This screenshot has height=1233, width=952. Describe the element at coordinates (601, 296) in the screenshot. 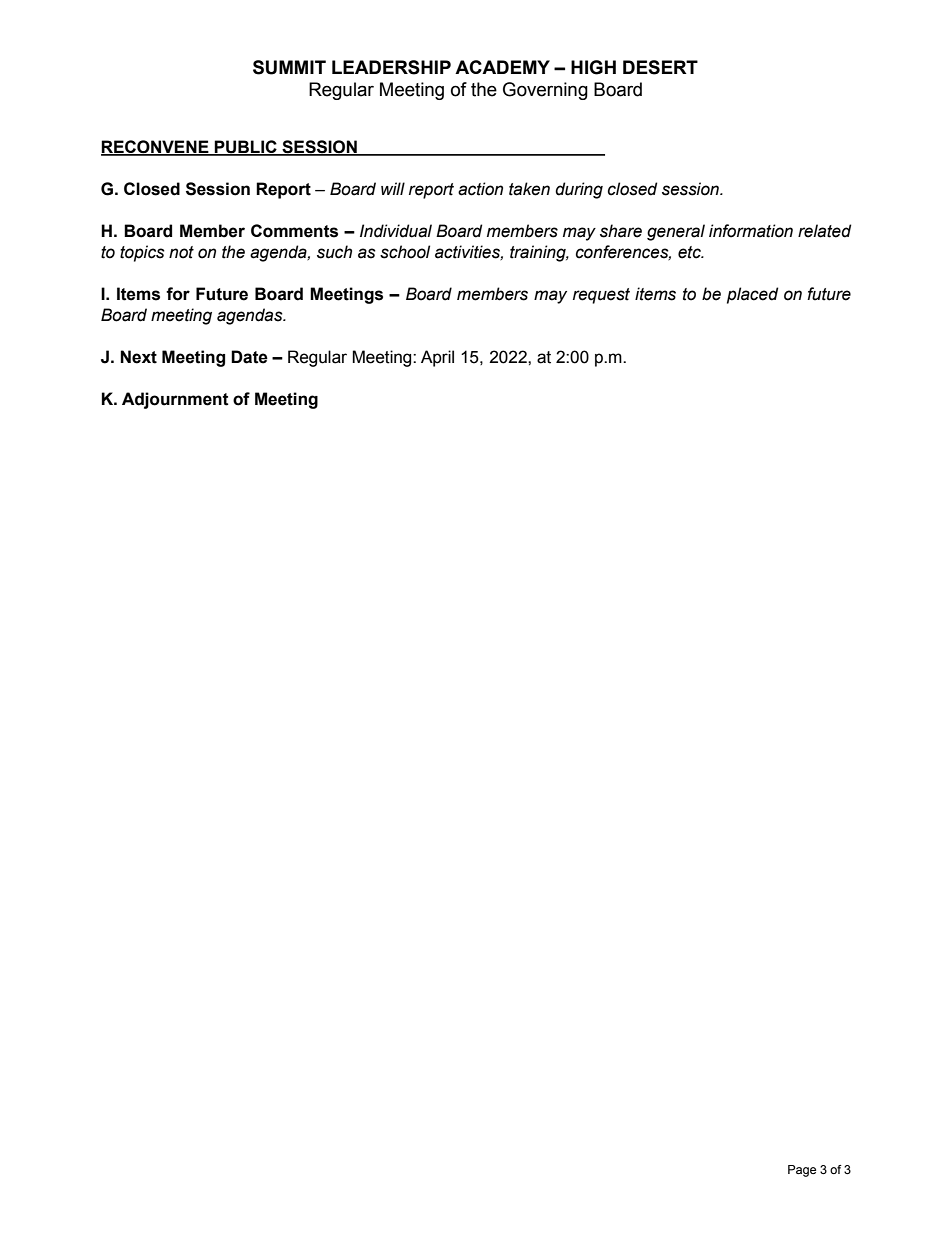

I see `request` at that location.
